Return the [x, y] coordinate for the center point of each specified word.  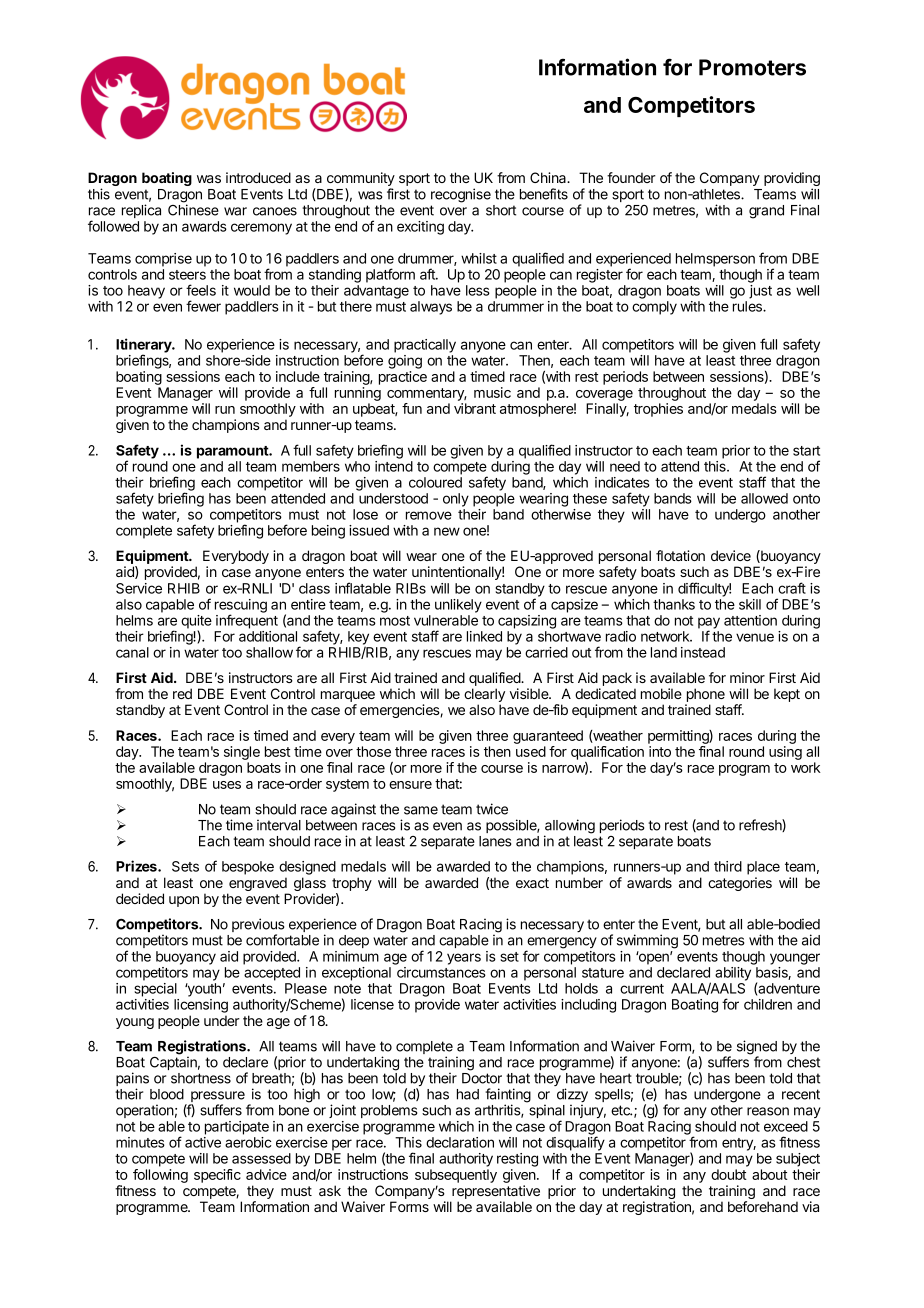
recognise [461, 195]
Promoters [752, 67]
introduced [258, 177]
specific [217, 1176]
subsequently [456, 1176]
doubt [729, 1174]
